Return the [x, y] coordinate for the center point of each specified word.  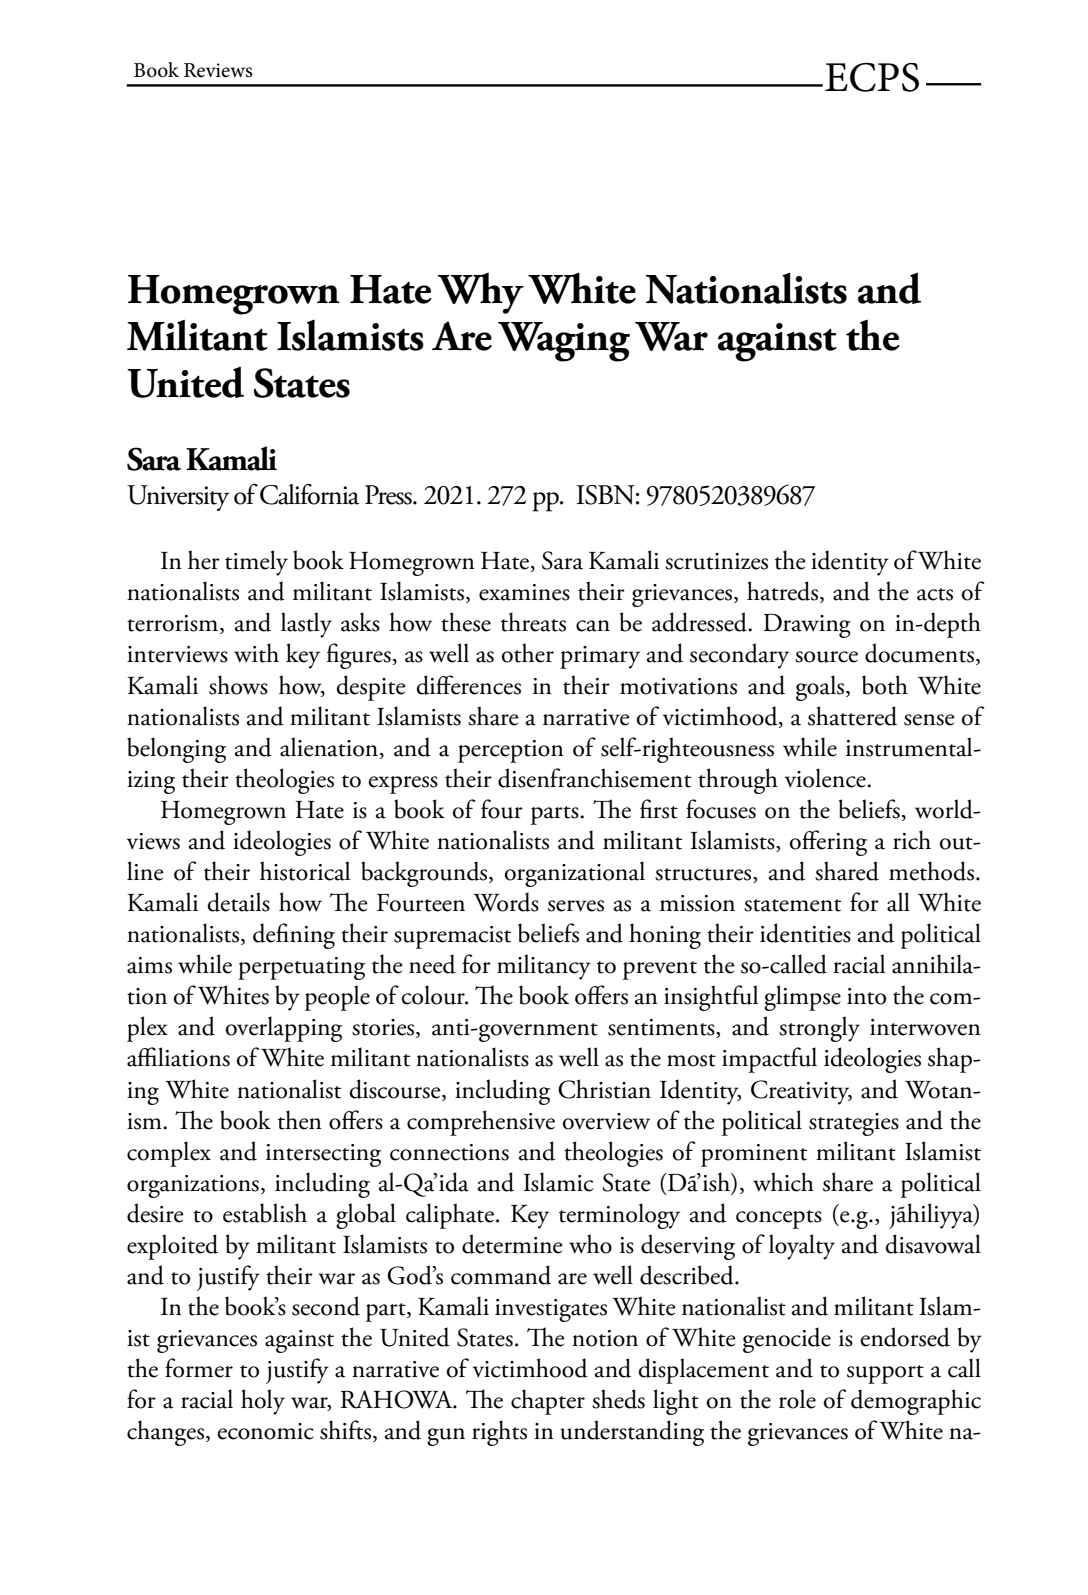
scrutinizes [716, 561]
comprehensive [481, 1123]
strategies [854, 1124]
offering [828, 843]
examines [524, 592]
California [309, 494]
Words [506, 902]
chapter [548, 1402]
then [300, 1120]
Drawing [807, 626]
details [238, 902]
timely [256, 563]
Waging [564, 342]
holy [263, 1402]
